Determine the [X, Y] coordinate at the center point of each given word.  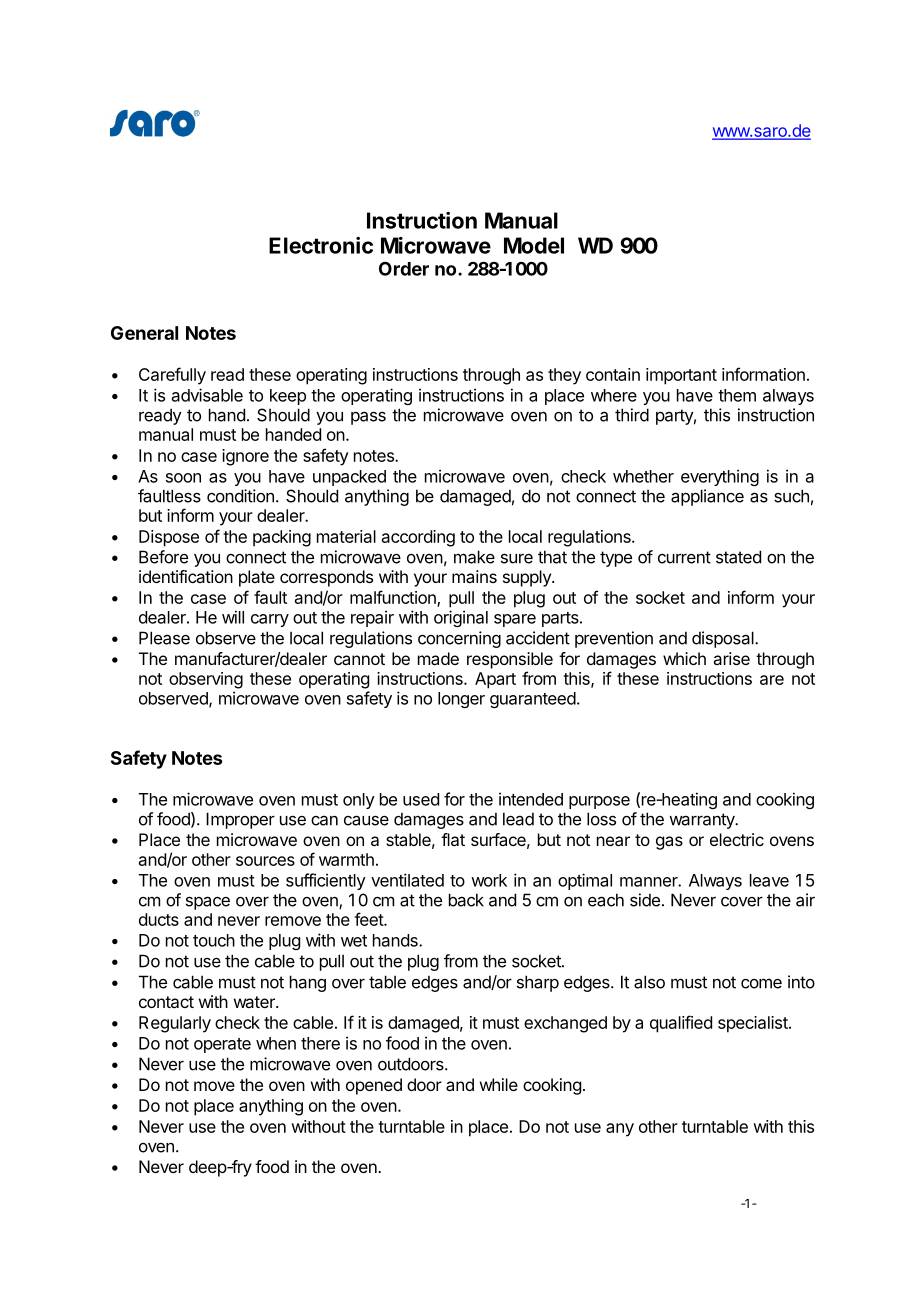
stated [738, 557]
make [474, 557]
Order [404, 269]
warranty [703, 821]
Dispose [169, 538]
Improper [240, 820]
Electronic [321, 245]
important [681, 376]
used [421, 799]
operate [222, 1045]
